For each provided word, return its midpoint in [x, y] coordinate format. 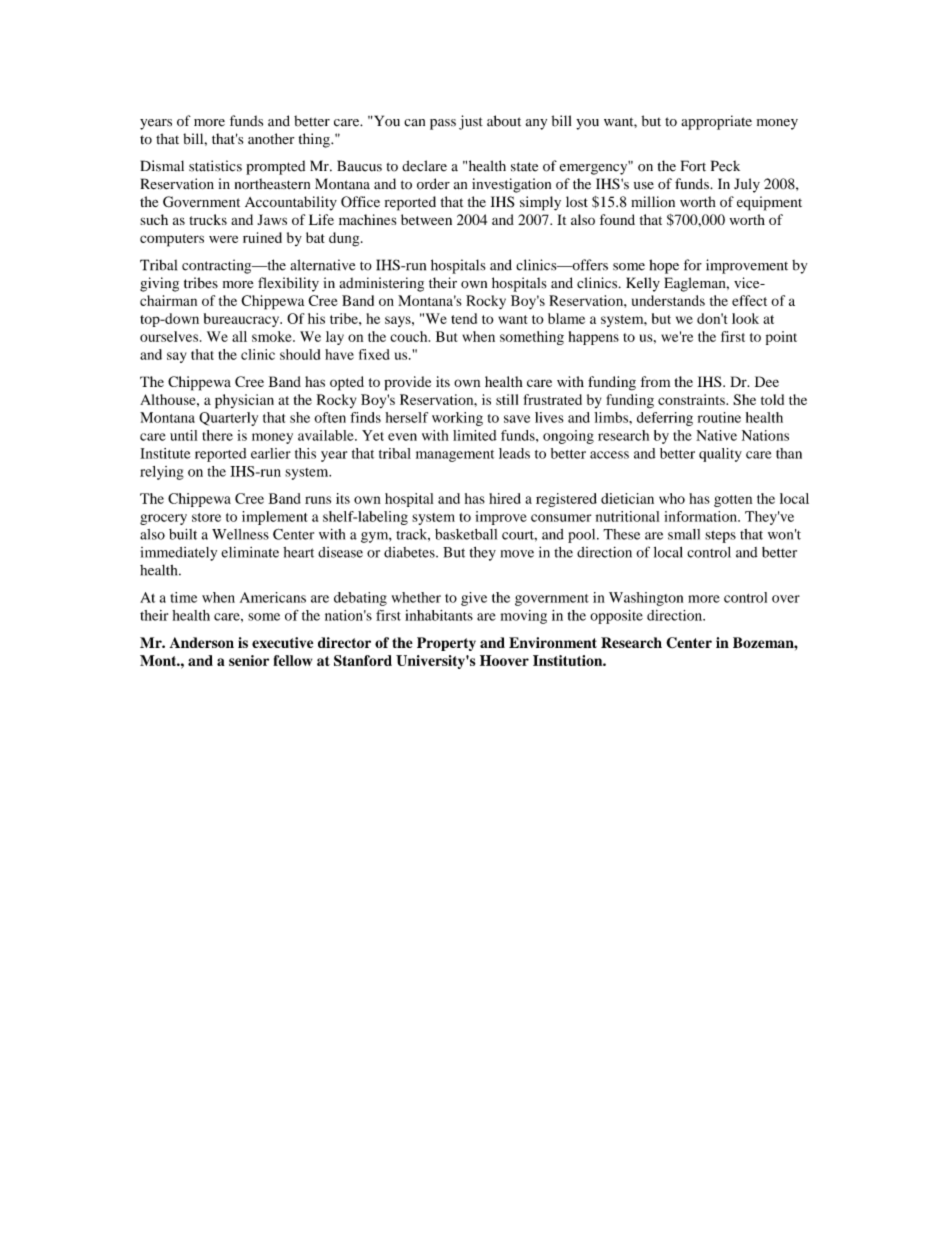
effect [749, 300]
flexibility [288, 284]
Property [446, 644]
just [471, 122]
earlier [271, 453]
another [271, 139]
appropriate [716, 122]
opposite [616, 617]
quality [720, 455]
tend [464, 318]
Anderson [202, 642]
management [455, 456]
